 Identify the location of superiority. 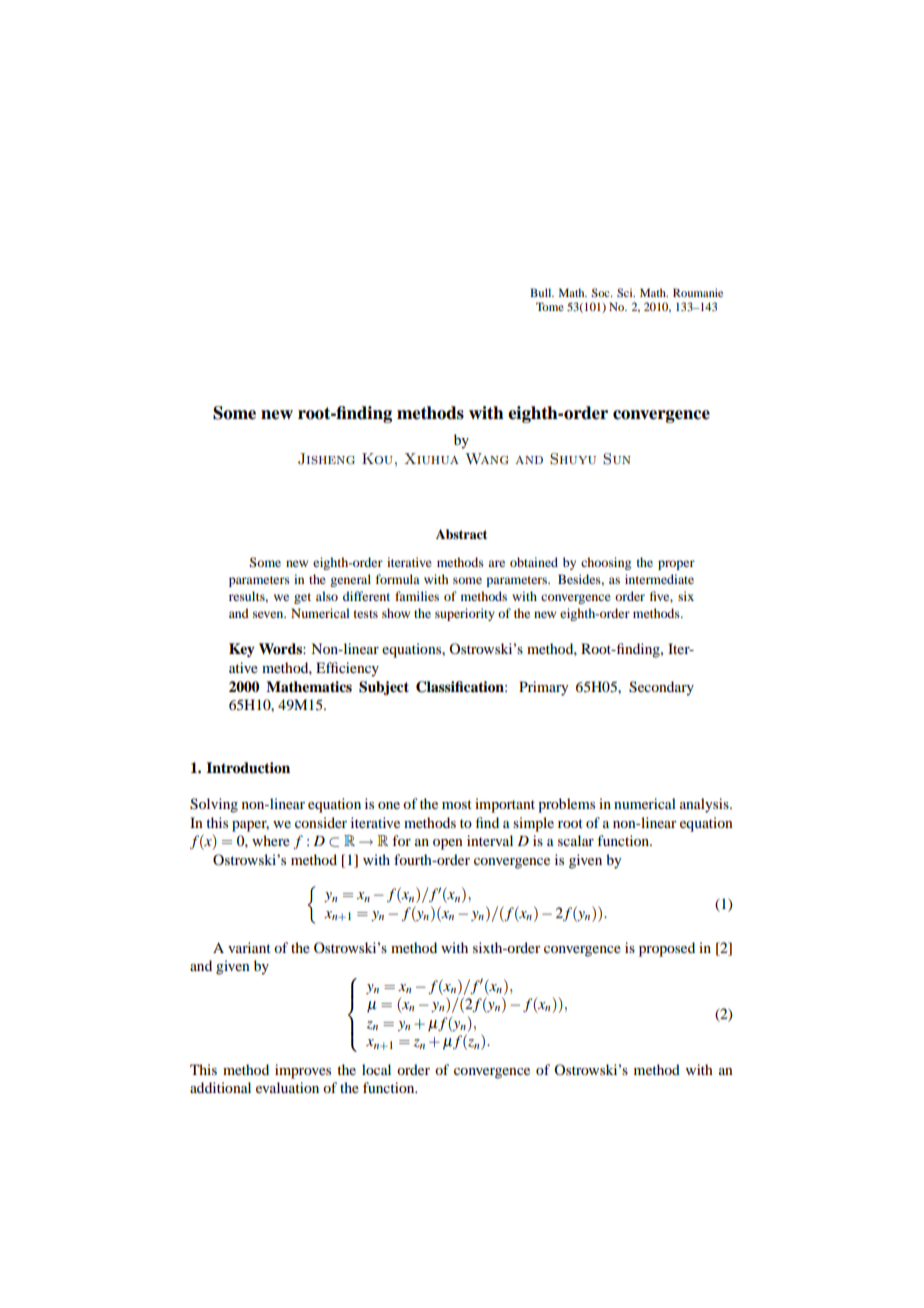
(465, 614).
